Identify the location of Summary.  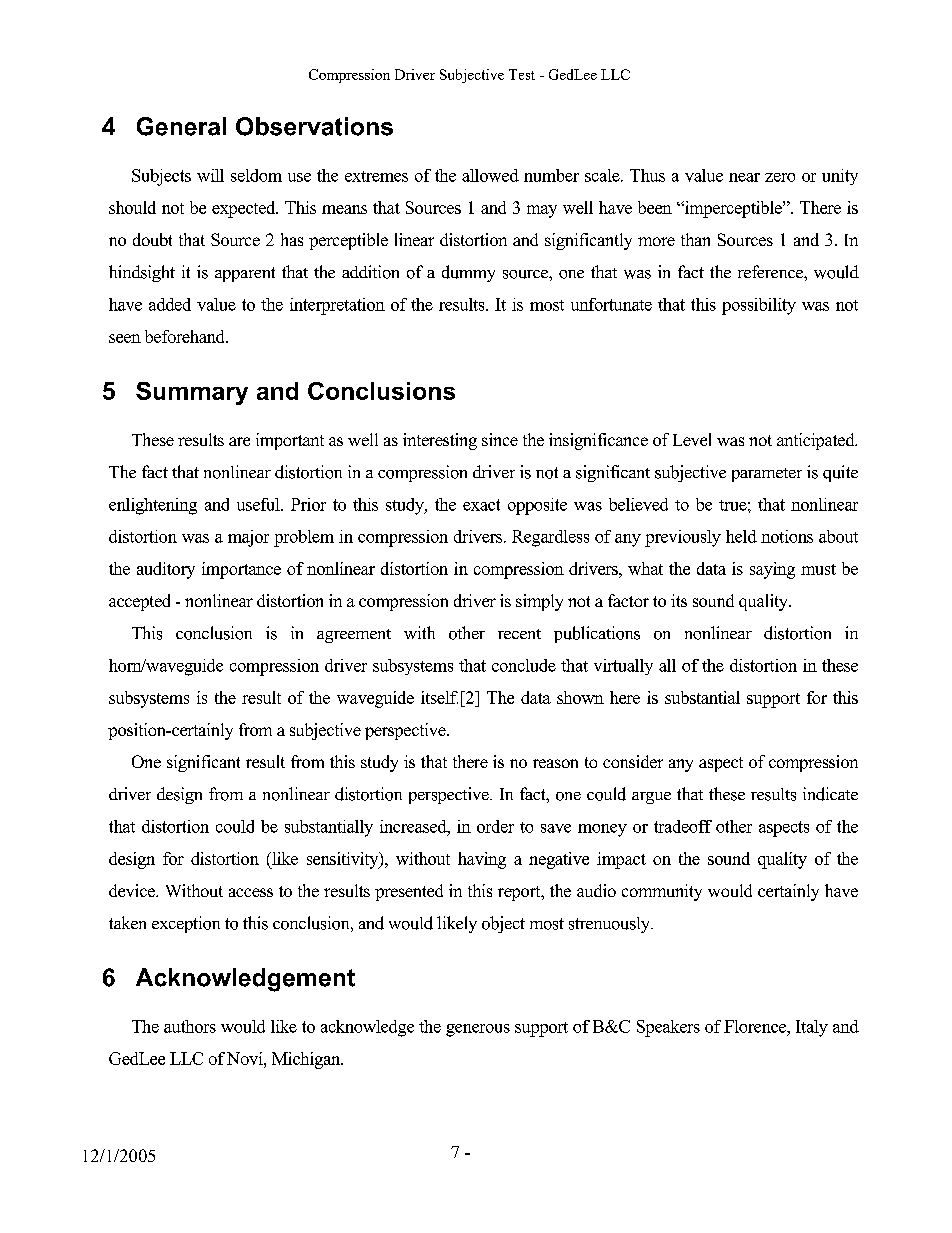
(192, 393).
